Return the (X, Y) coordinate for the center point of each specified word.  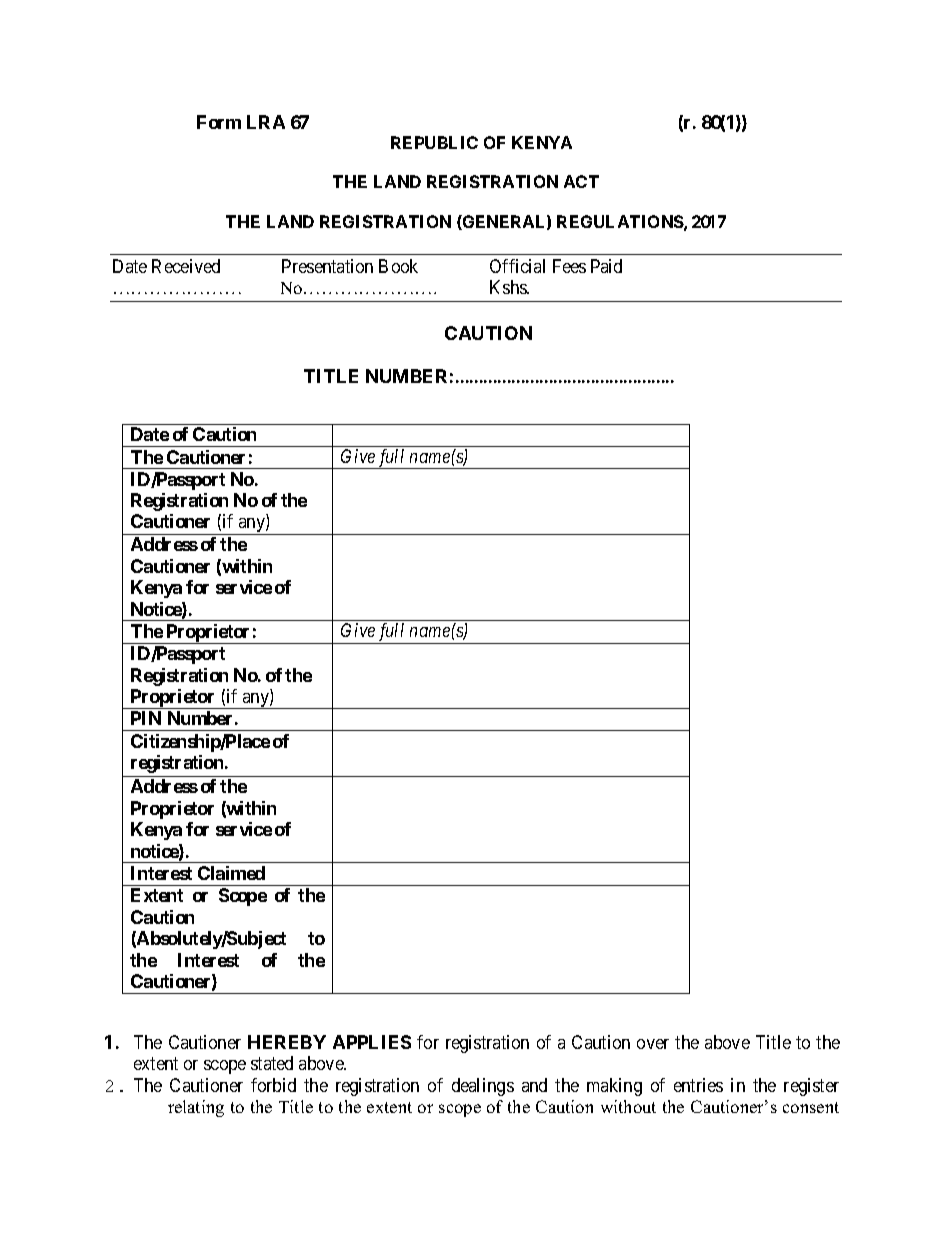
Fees (569, 266)
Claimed (231, 873)
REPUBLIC (434, 142)
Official (517, 266)
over (653, 1044)
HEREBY (287, 1042)
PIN (146, 718)
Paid (606, 266)
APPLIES (372, 1042)
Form (219, 122)
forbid (273, 1085)
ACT (581, 181)
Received (186, 266)
